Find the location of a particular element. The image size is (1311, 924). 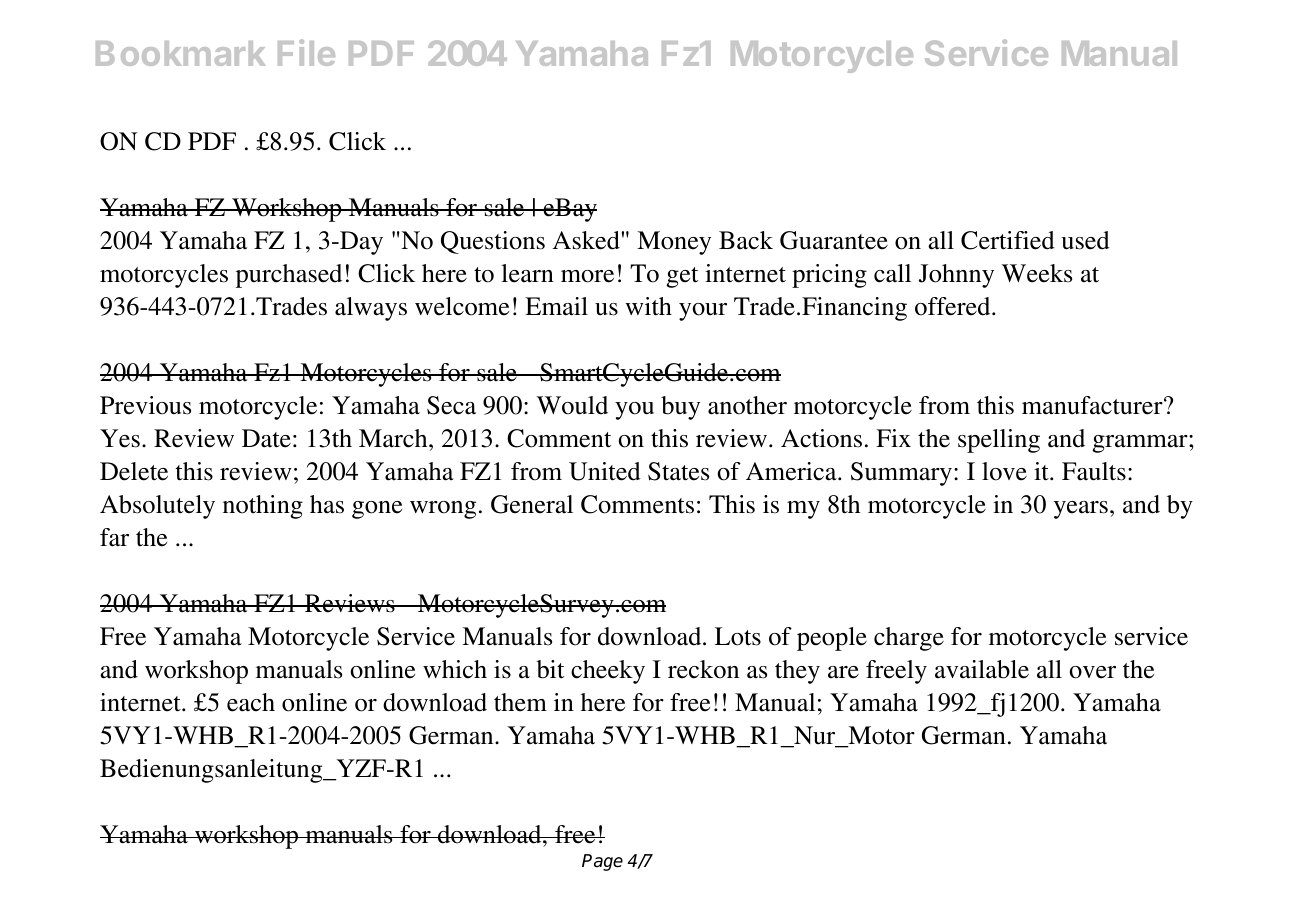

Asked is located at coordinates (587, 240).
